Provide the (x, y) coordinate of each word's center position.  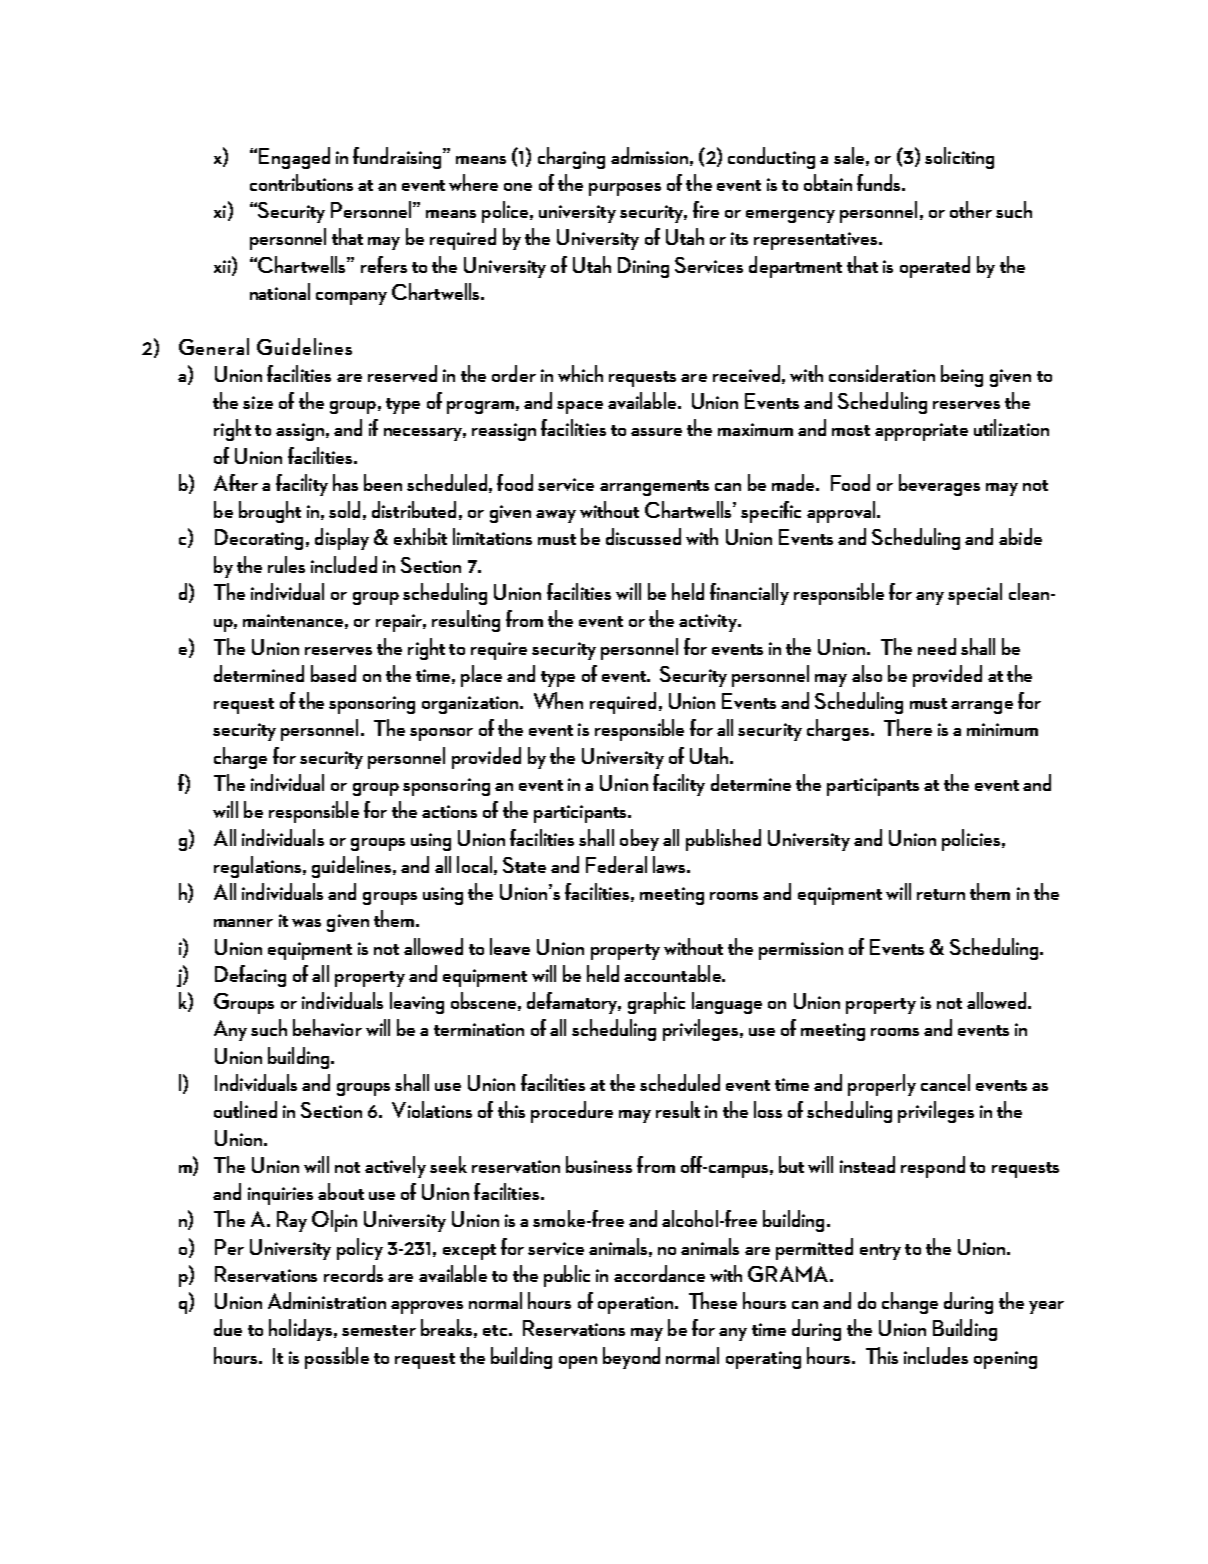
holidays (302, 1330)
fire (706, 209)
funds (880, 182)
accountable (673, 973)
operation (637, 1305)
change (910, 1303)
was (306, 923)
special (975, 594)
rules (286, 564)
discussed (643, 536)
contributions (301, 182)
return (941, 894)
